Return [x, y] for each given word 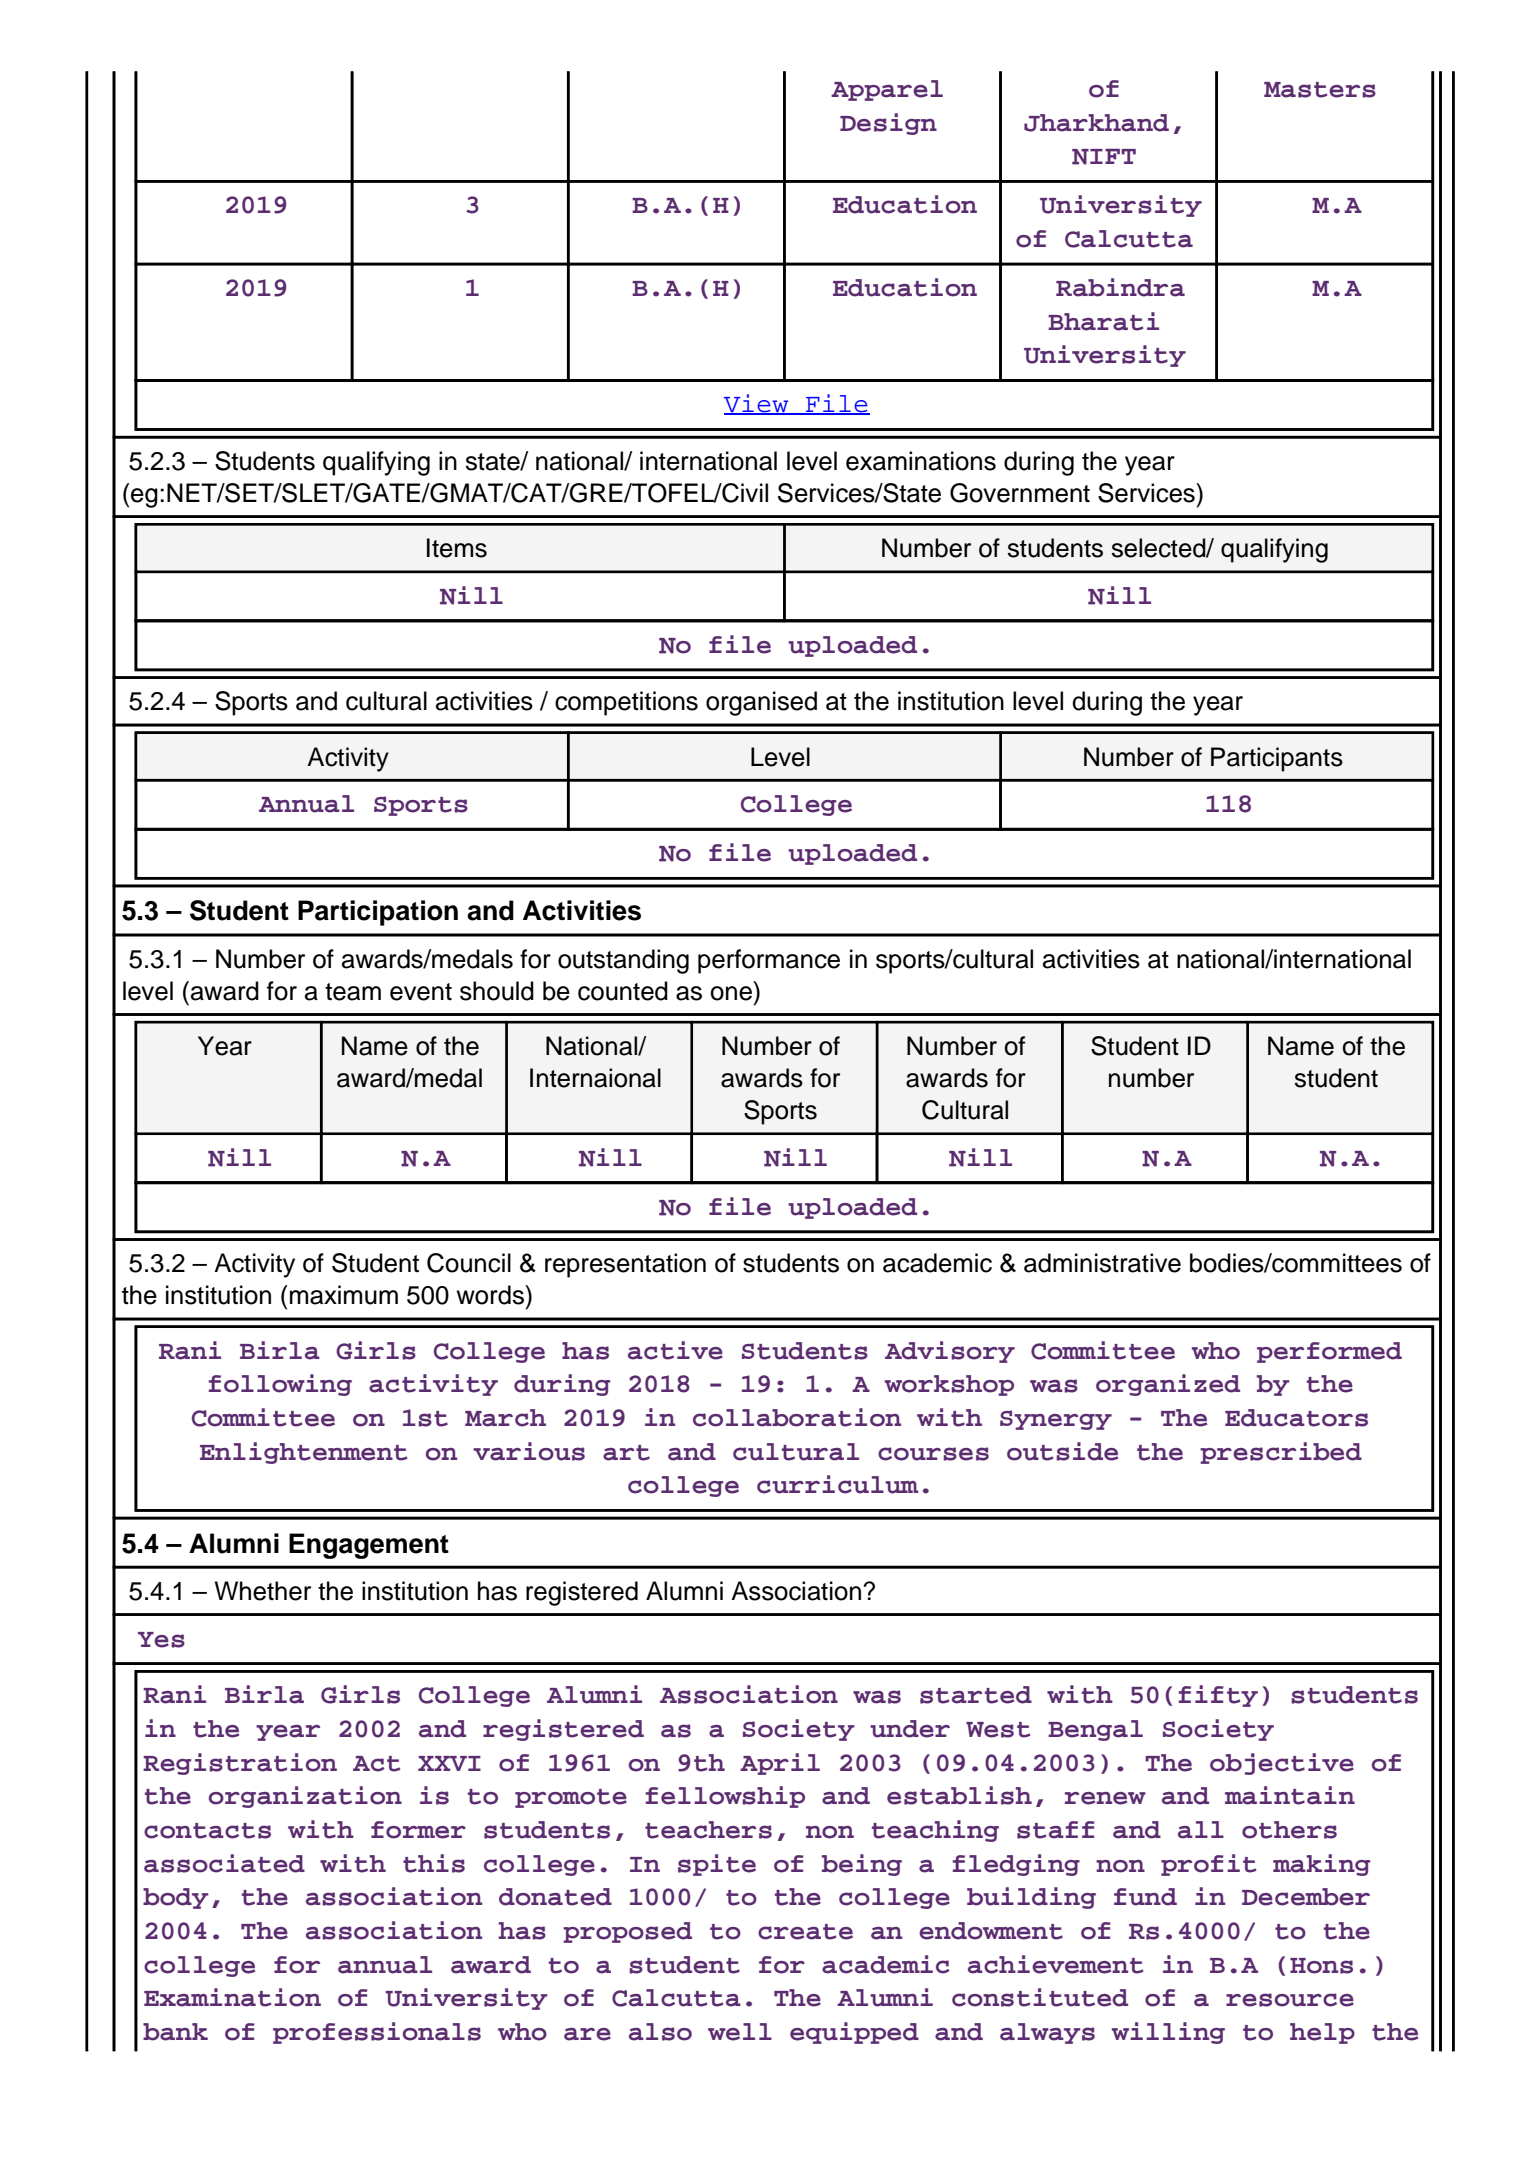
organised [761, 703]
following [280, 1385]
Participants [1277, 759]
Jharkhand [1096, 123]
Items [457, 548]
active [675, 1350]
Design [888, 124]
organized [1168, 1385]
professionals [377, 2033]
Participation [378, 913]
